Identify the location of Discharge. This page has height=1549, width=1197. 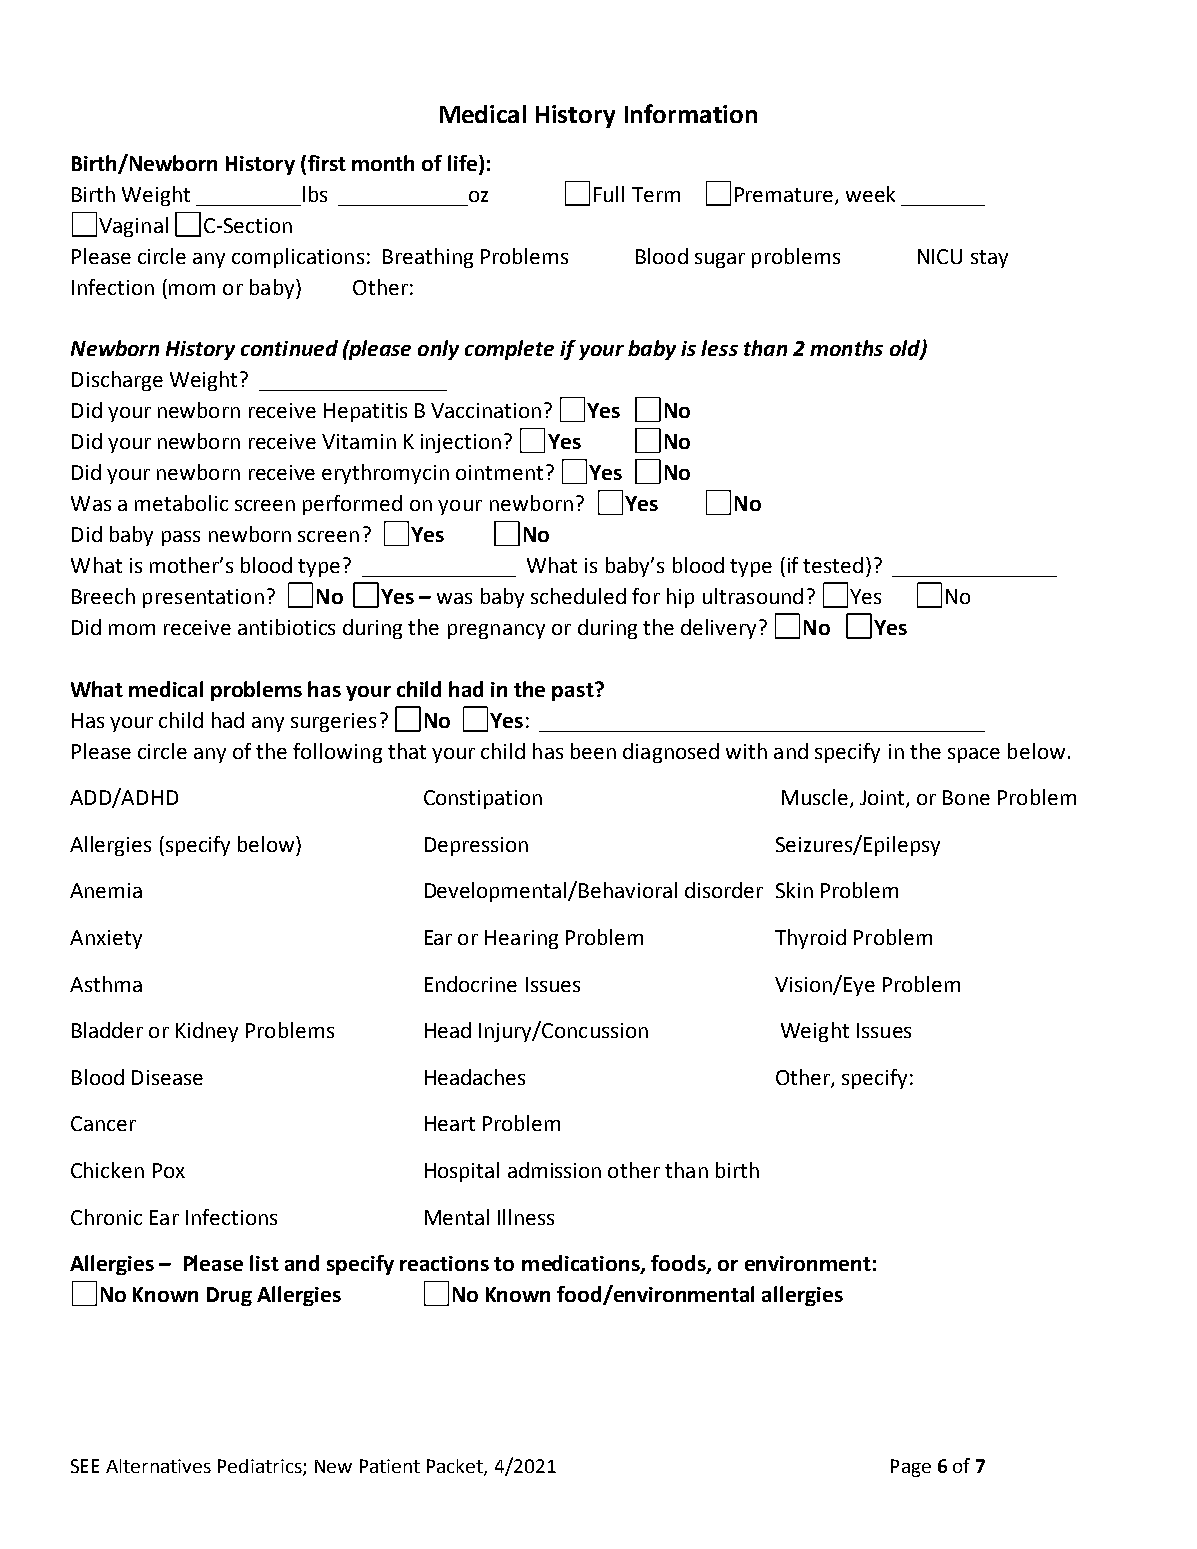
(117, 381).
